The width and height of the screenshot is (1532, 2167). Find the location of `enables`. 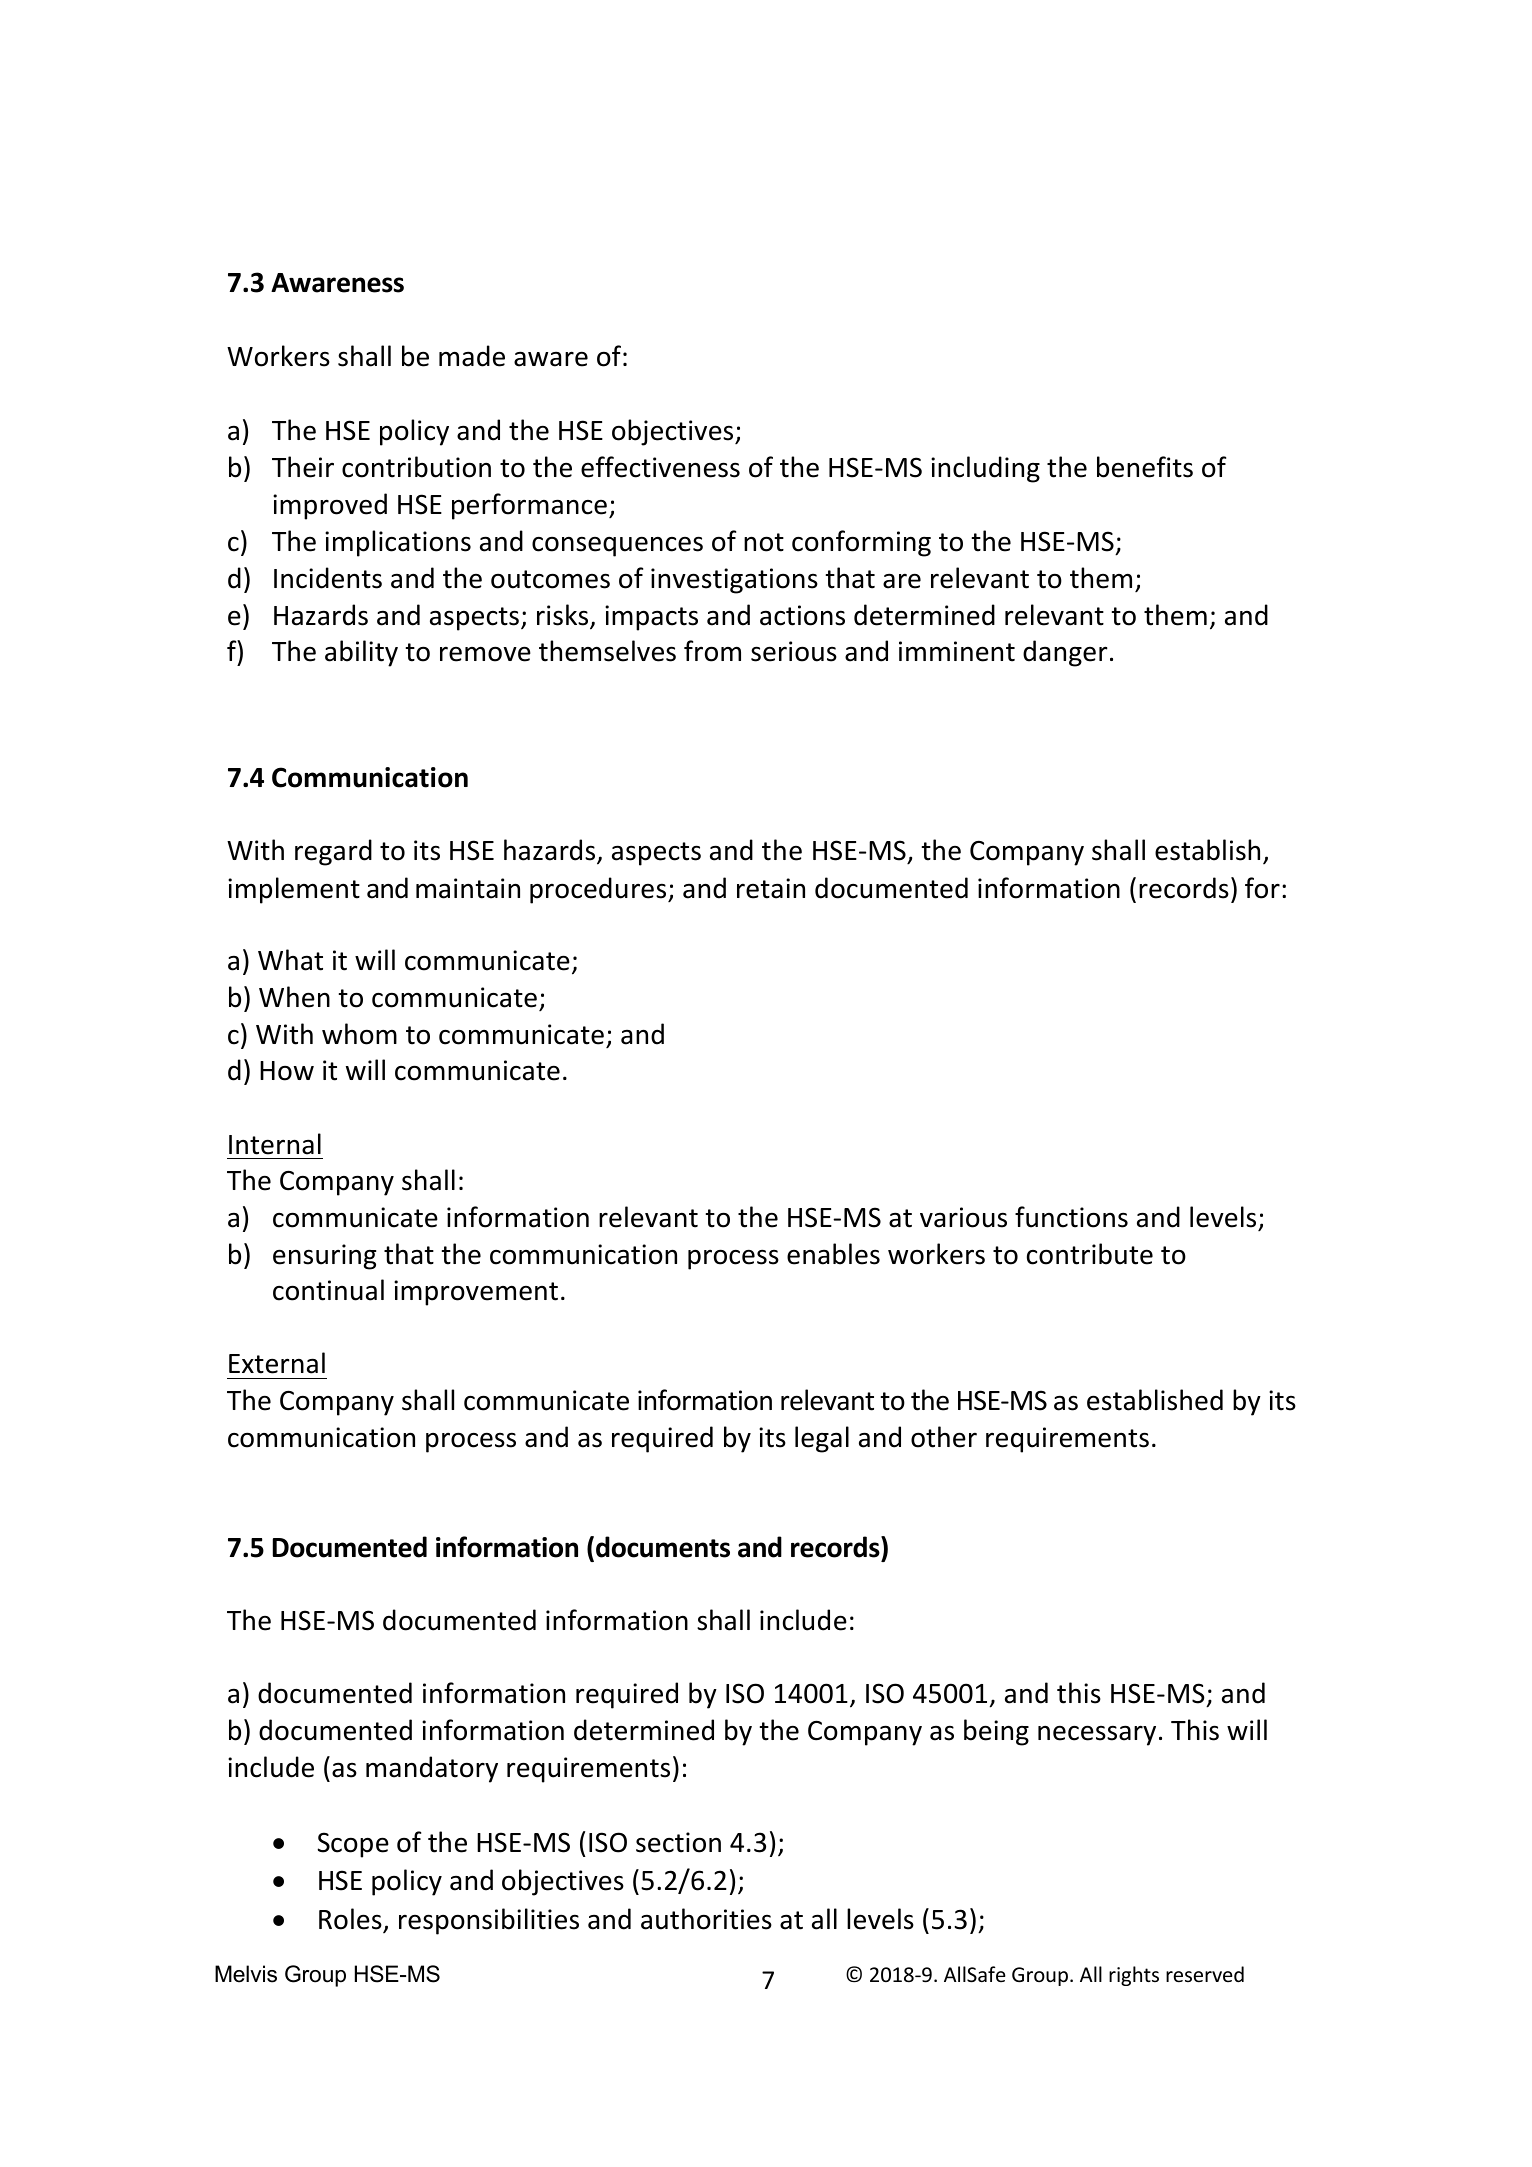

enables is located at coordinates (833, 1254).
